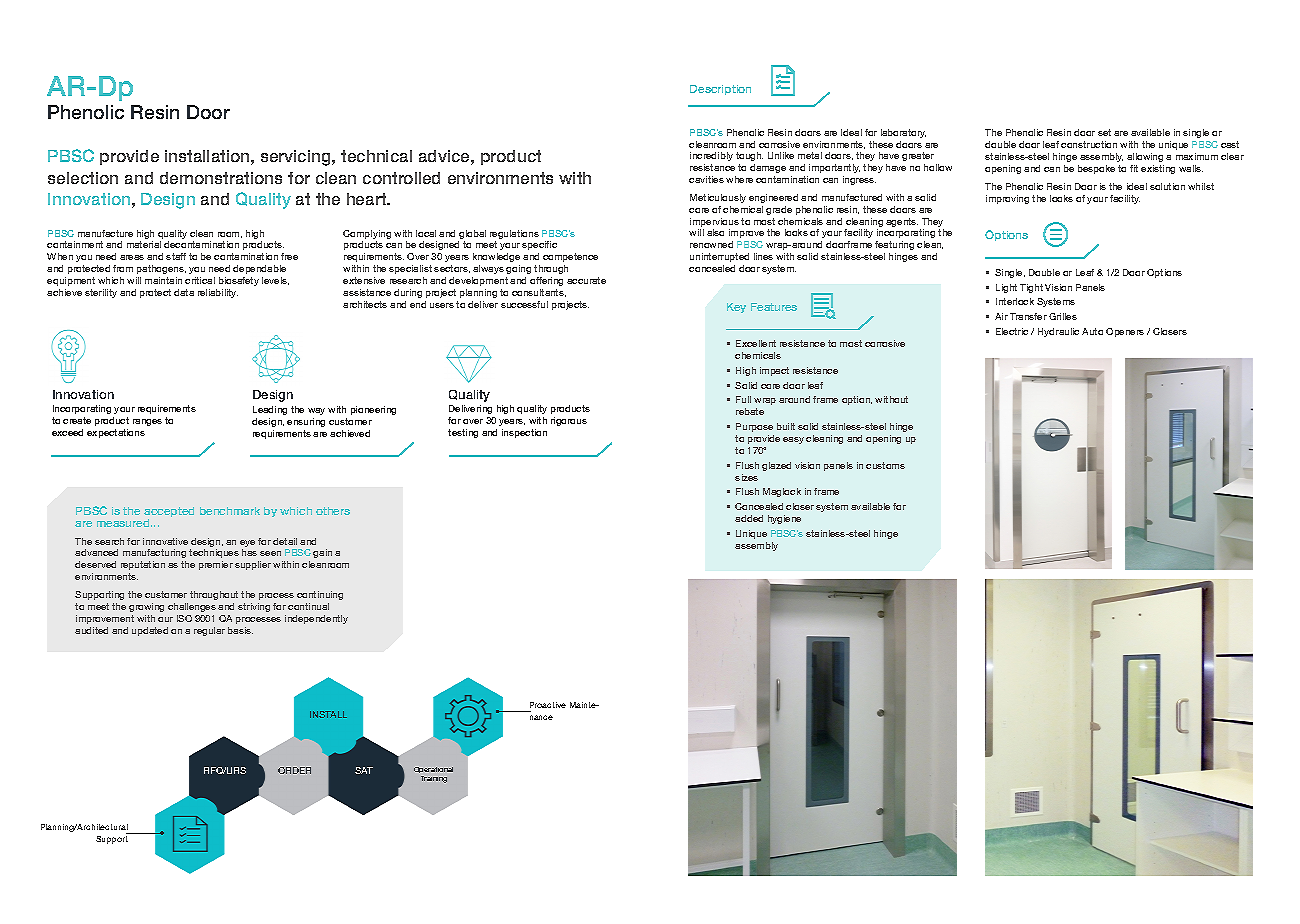  I want to click on Auto, so click(1092, 331).
